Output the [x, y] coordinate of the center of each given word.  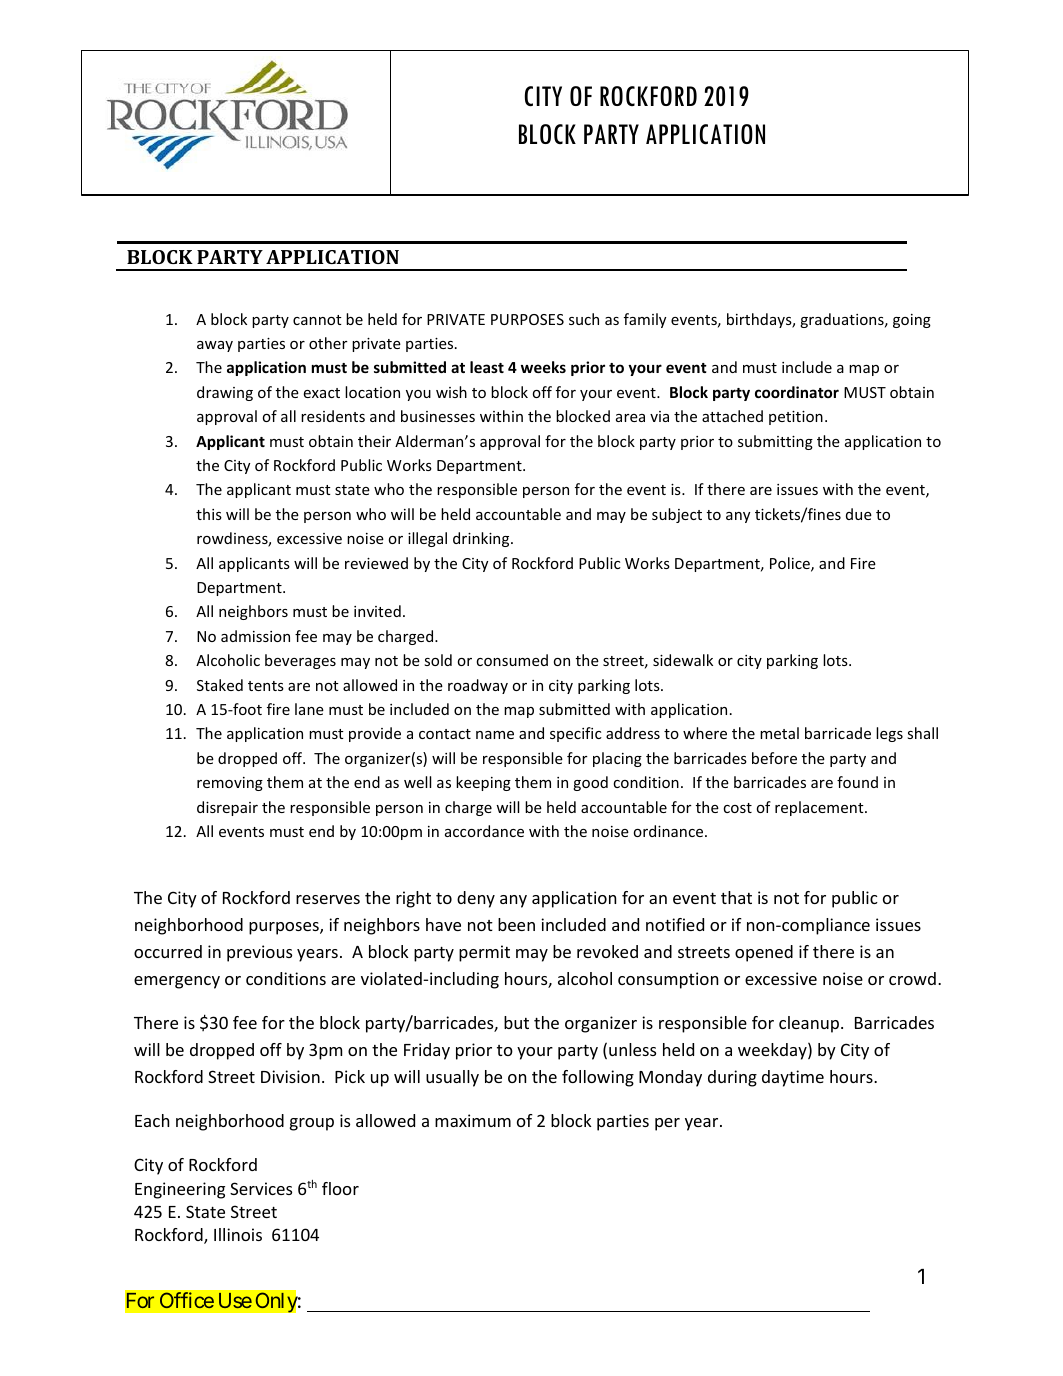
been [516, 924]
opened [764, 953]
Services [261, 1188]
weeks [543, 367]
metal [779, 733]
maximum [473, 1120]
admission [255, 636]
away [215, 346]
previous [259, 953]
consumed [512, 660]
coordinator [797, 392]
